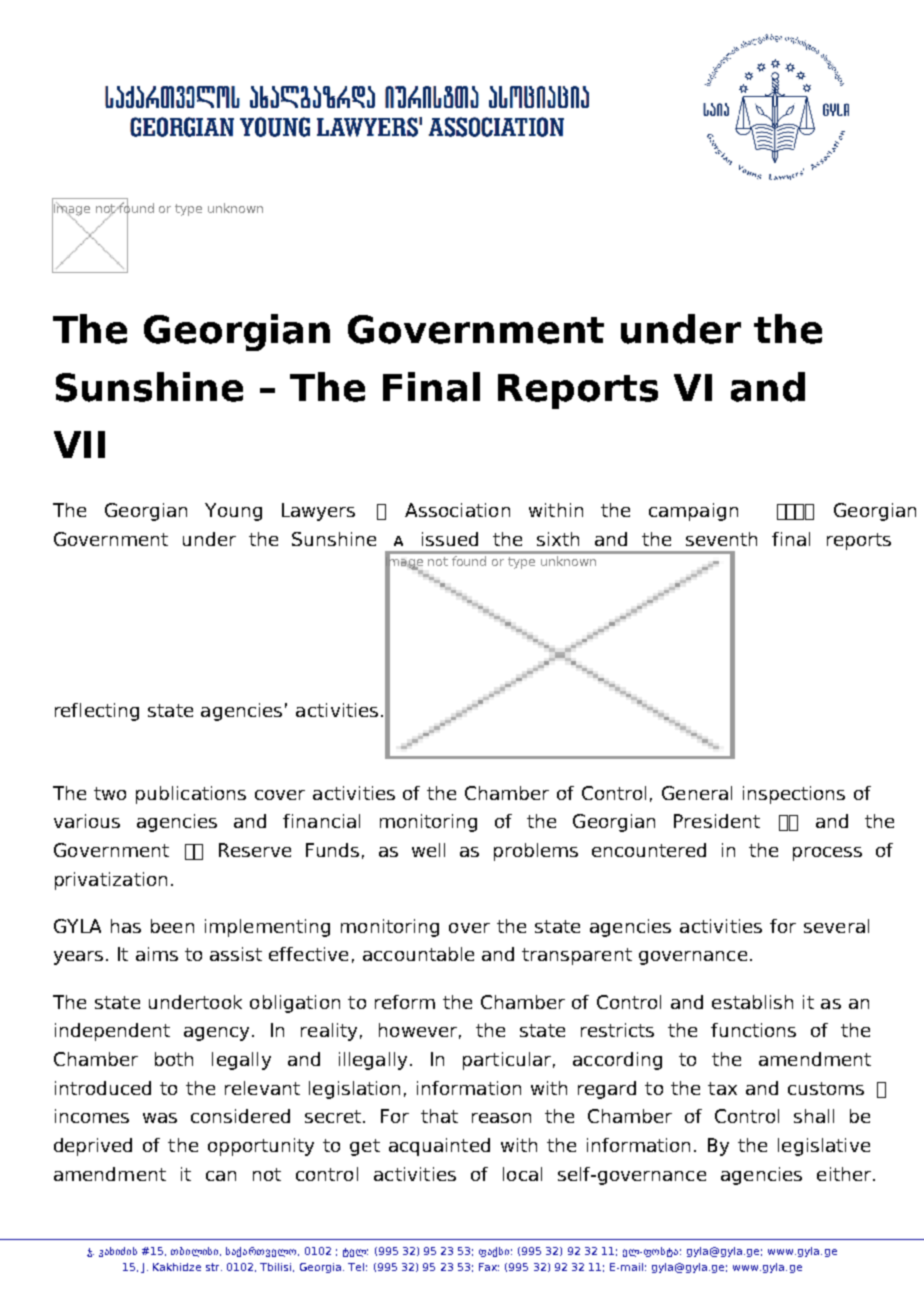 The width and height of the document is (924, 1308). What do you see at coordinates (717, 821) in the document?
I see `President` at bounding box center [717, 821].
